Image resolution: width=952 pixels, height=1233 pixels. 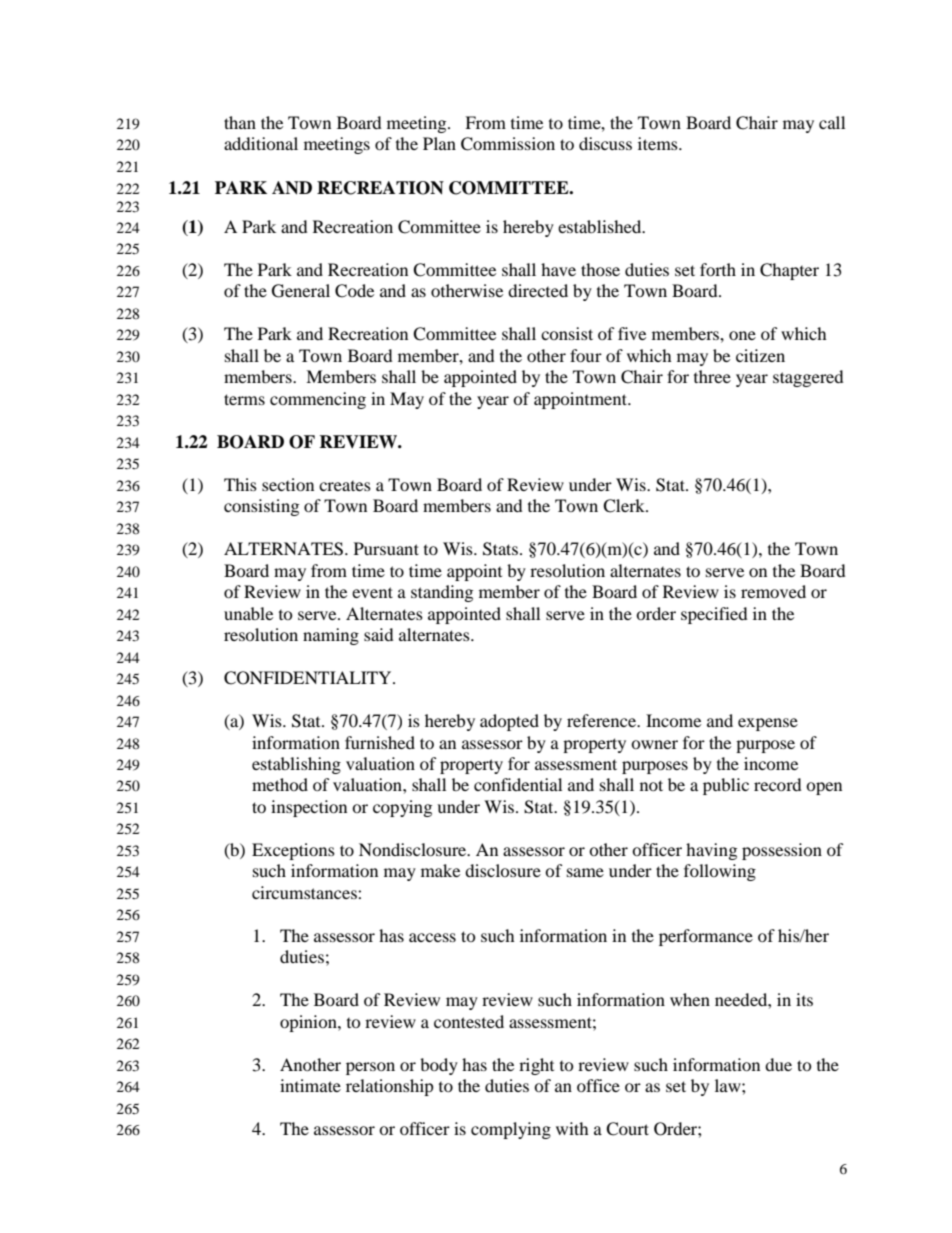 What do you see at coordinates (305, 892) in the page?
I see `circumstances` at bounding box center [305, 892].
